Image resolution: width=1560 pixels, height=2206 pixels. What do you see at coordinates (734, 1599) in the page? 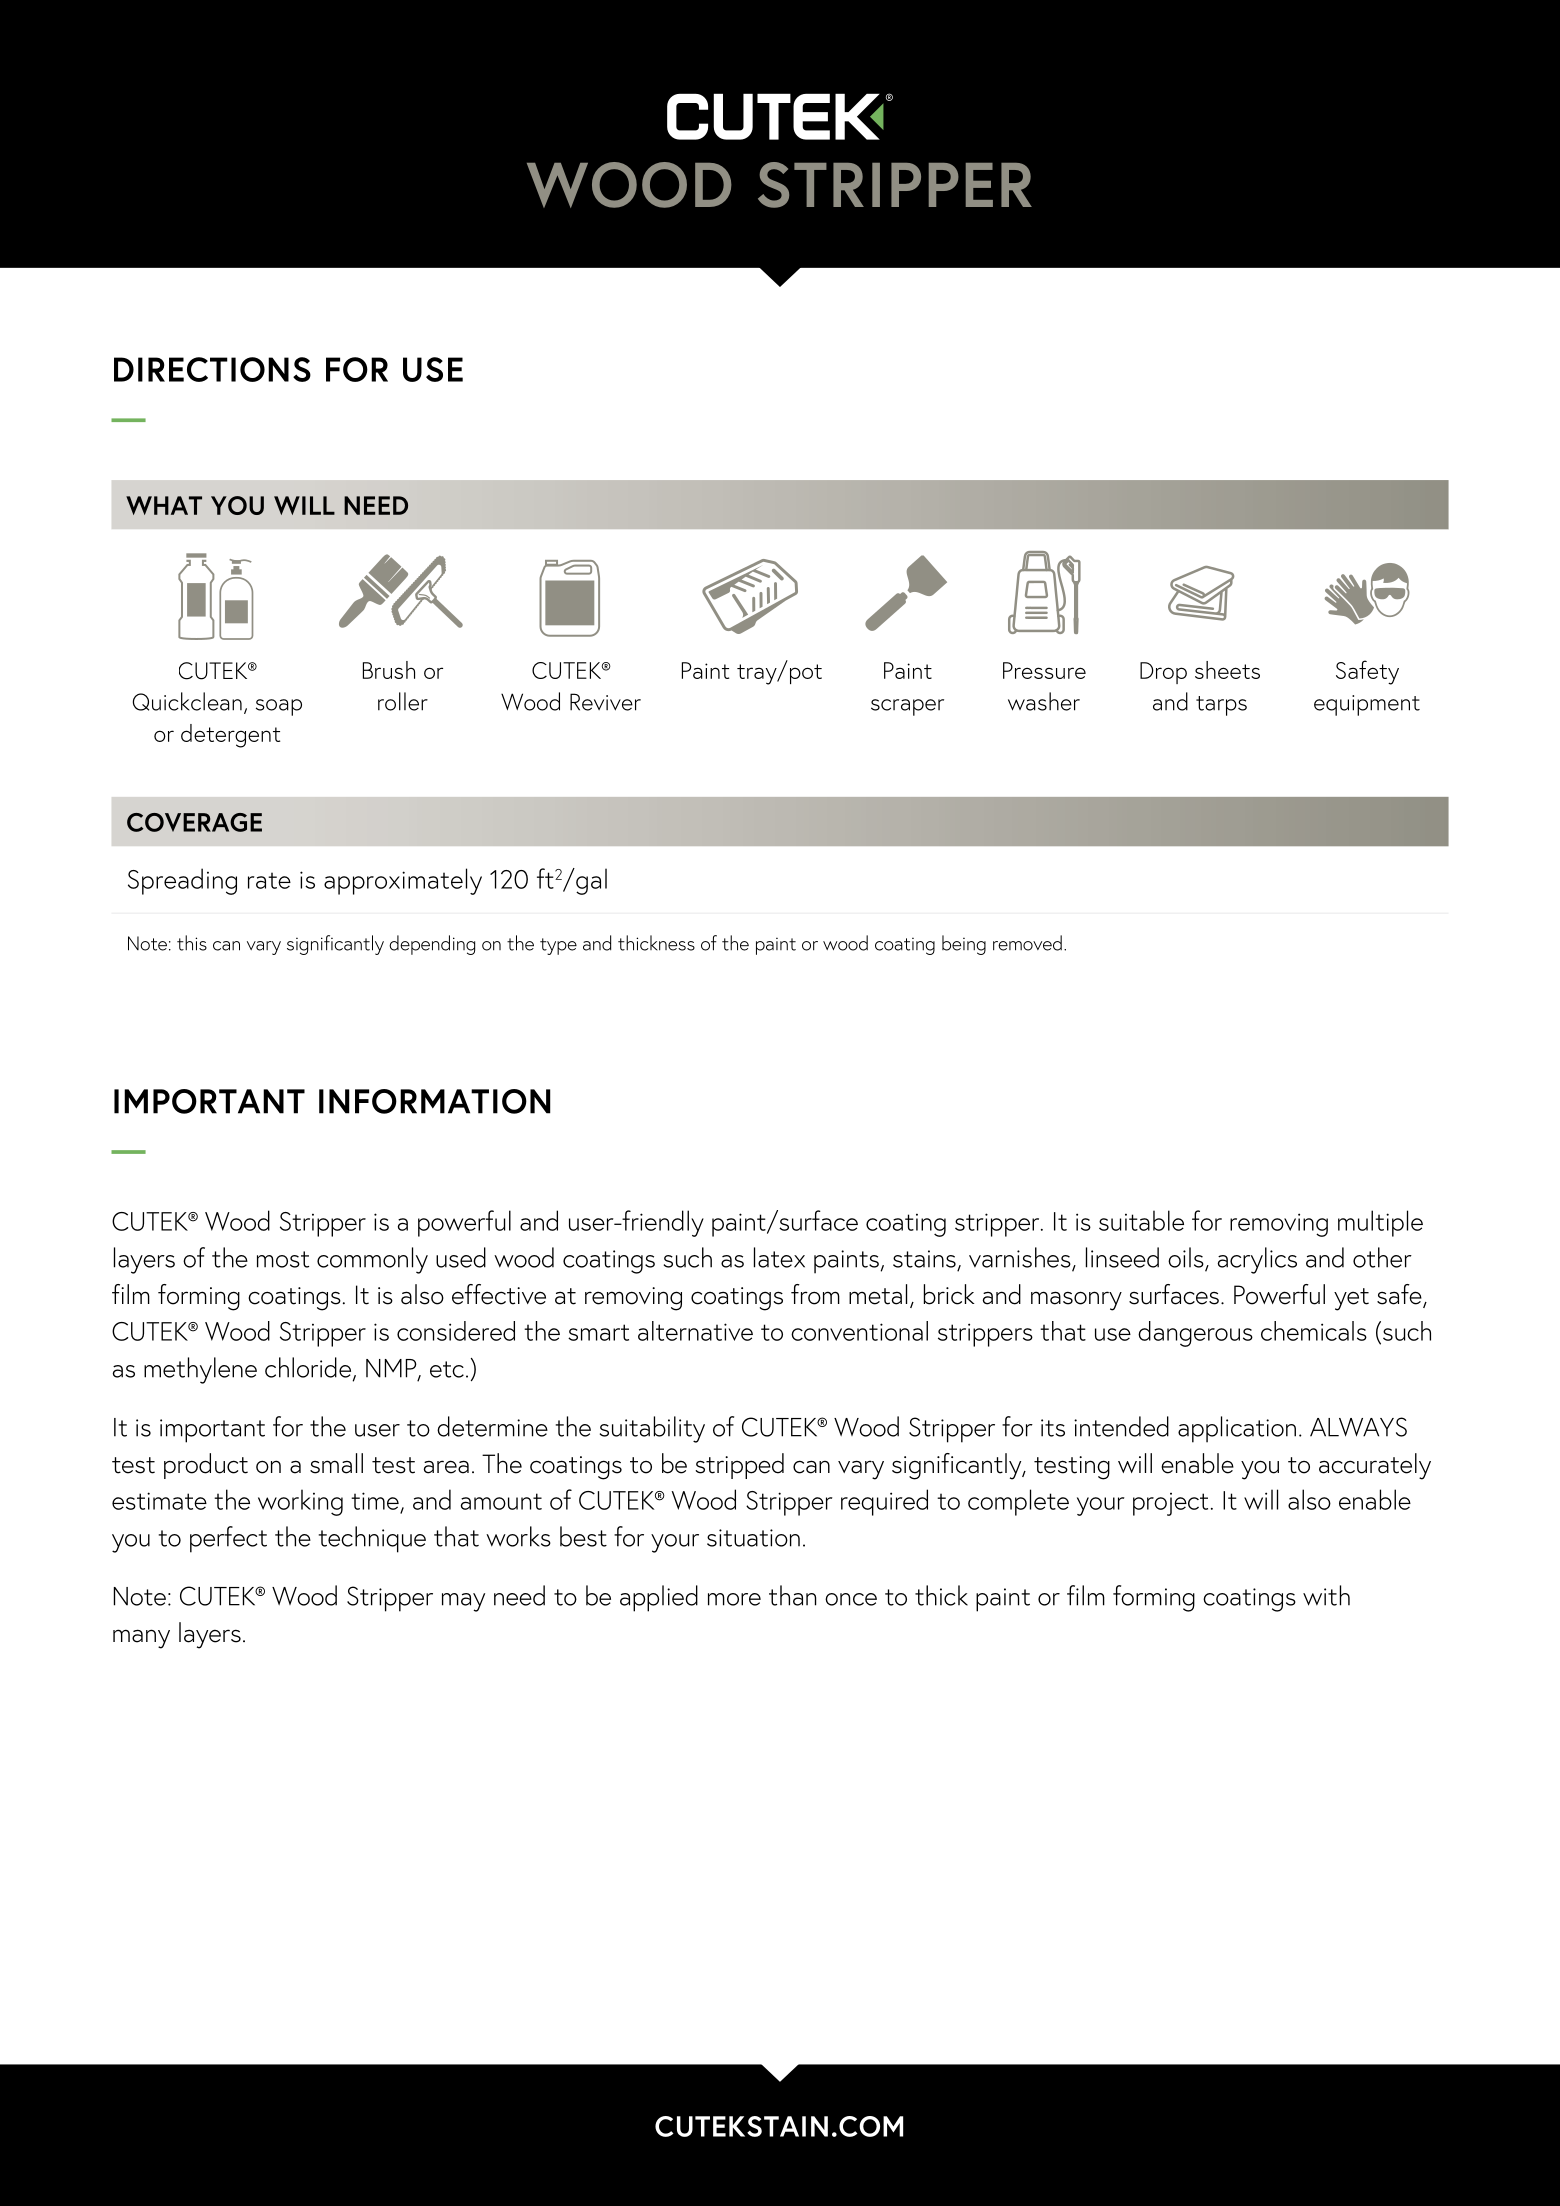
I see `more` at bounding box center [734, 1599].
